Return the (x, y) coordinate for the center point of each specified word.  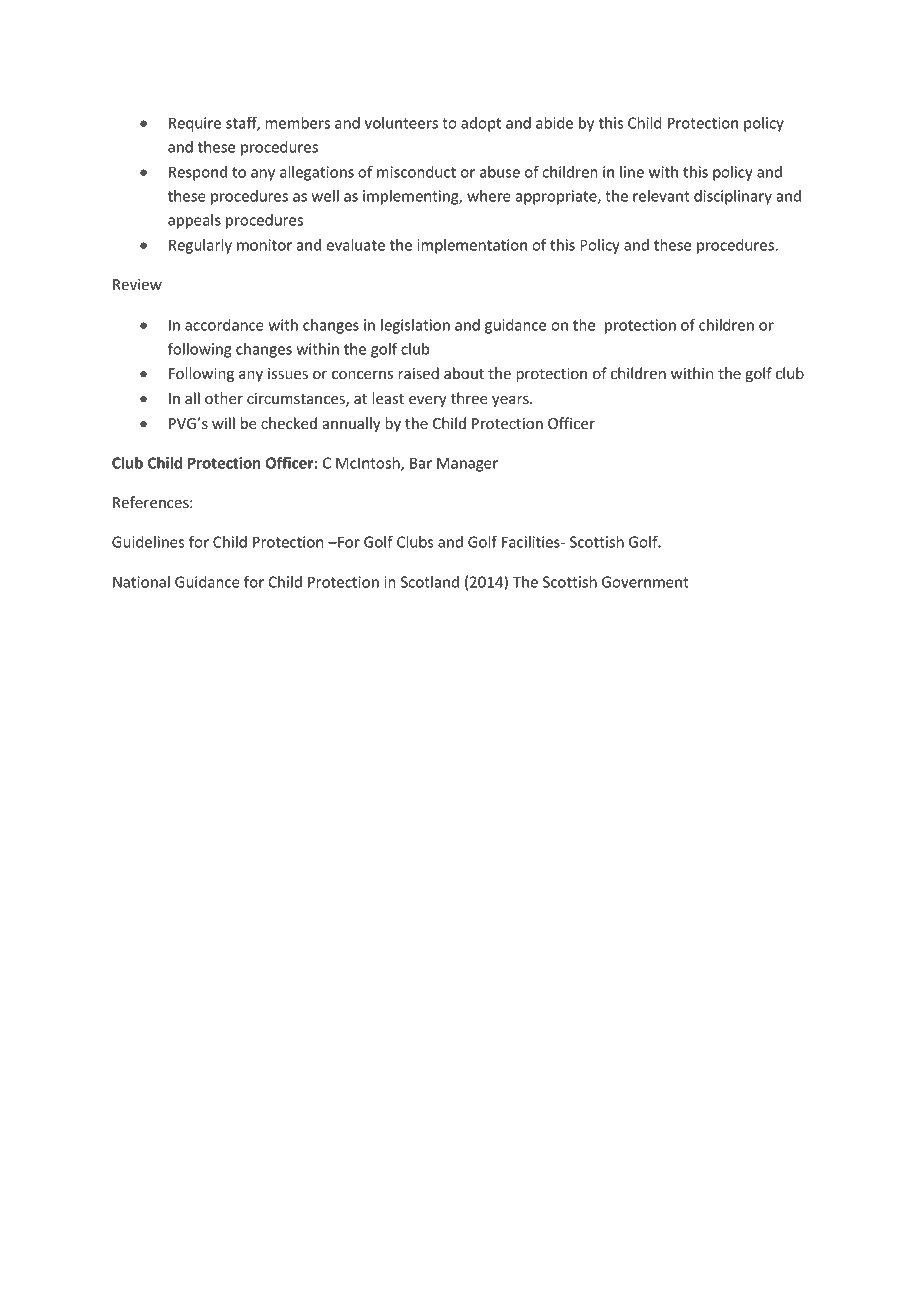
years (511, 401)
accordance (224, 325)
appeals (194, 221)
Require (195, 124)
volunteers (401, 123)
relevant (661, 196)
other (224, 398)
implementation (472, 246)
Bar (421, 463)
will (223, 423)
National (141, 582)
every (428, 401)
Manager (467, 464)
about (464, 373)
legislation (415, 326)
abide (554, 123)
